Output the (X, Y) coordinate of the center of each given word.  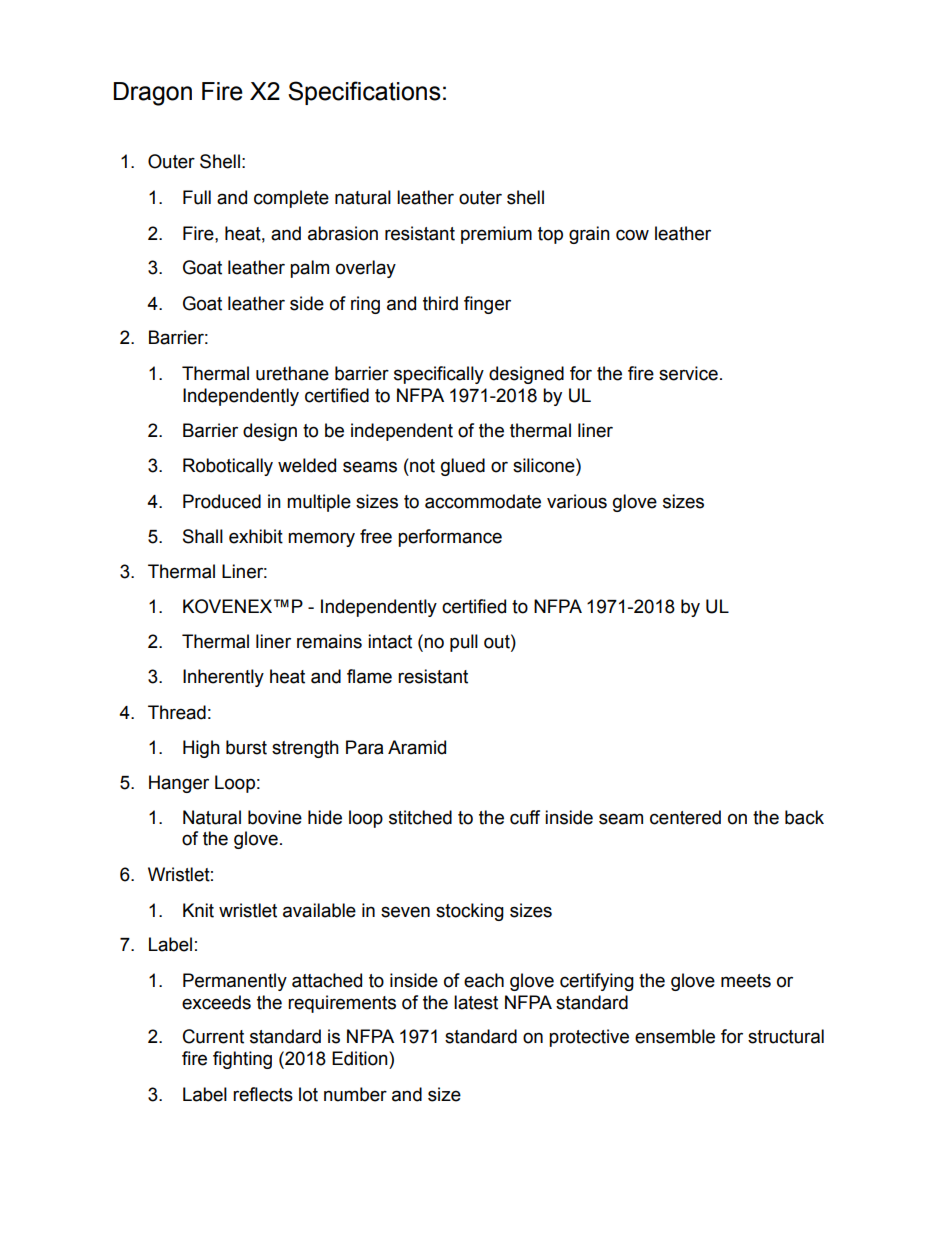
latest (476, 1002)
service (688, 373)
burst (246, 747)
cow (632, 235)
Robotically (228, 467)
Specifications (364, 93)
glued (463, 467)
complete (291, 199)
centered (685, 817)
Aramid (417, 747)
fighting (242, 1060)
